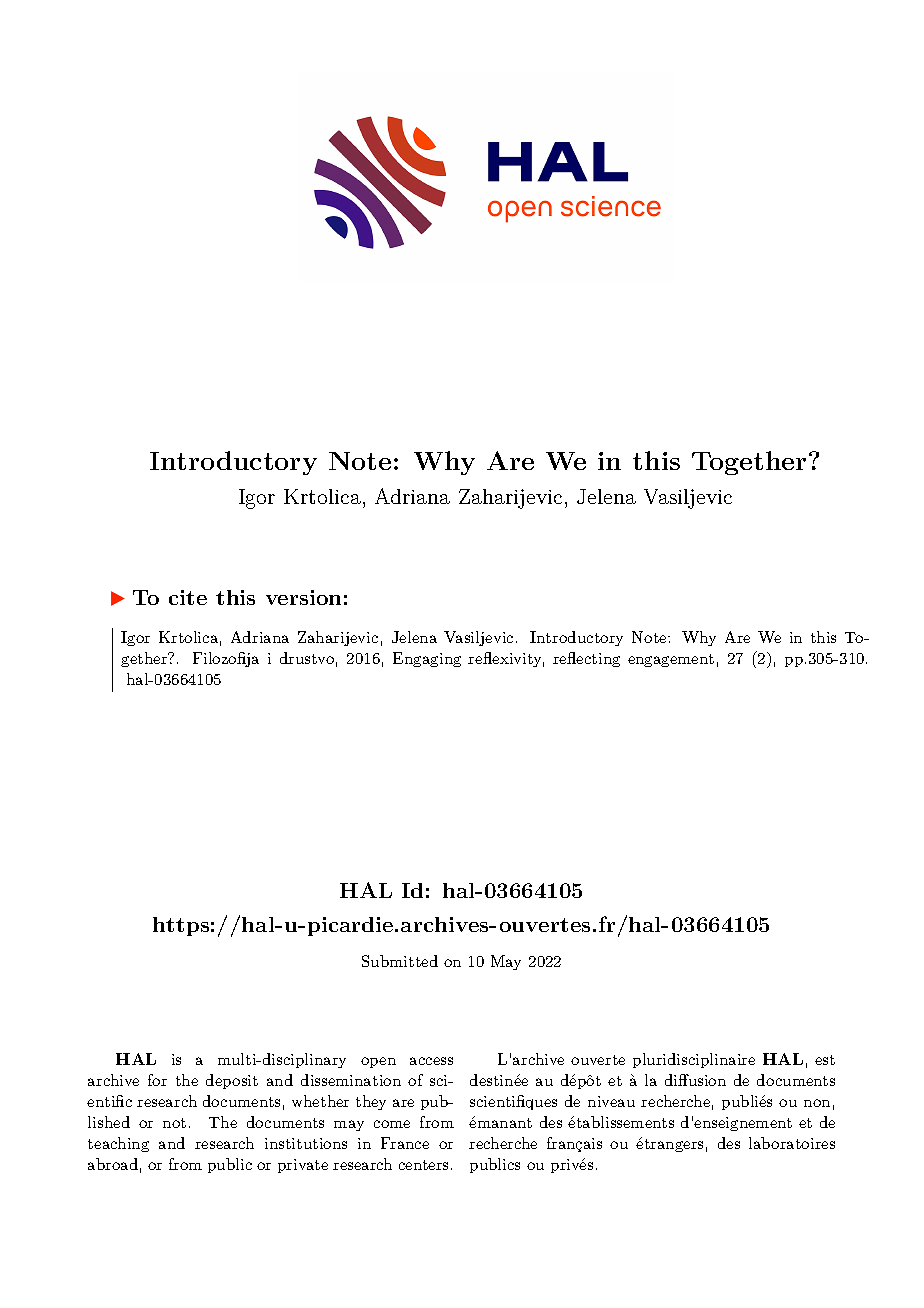 The image size is (924, 1308). What do you see at coordinates (118, 1144) in the screenshot?
I see `teaching` at bounding box center [118, 1144].
